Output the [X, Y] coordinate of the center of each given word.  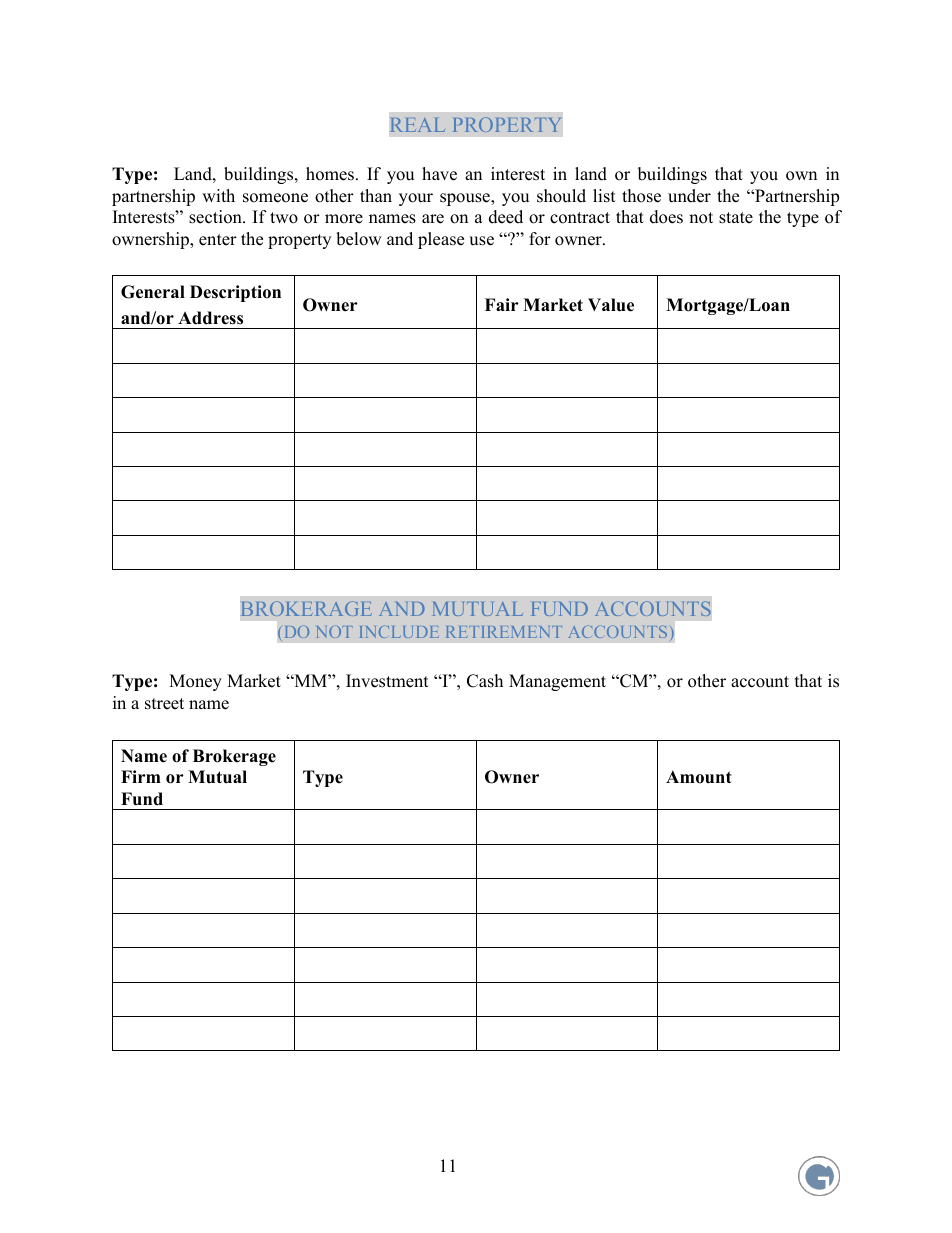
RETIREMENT [504, 632]
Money [195, 682]
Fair [502, 304]
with [218, 195]
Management [557, 682]
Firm [141, 776]
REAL [418, 125]
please [441, 240]
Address [210, 318]
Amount [699, 777]
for [540, 239]
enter [218, 240]
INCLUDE [399, 631]
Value [611, 305]
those [641, 196]
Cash [485, 681]
